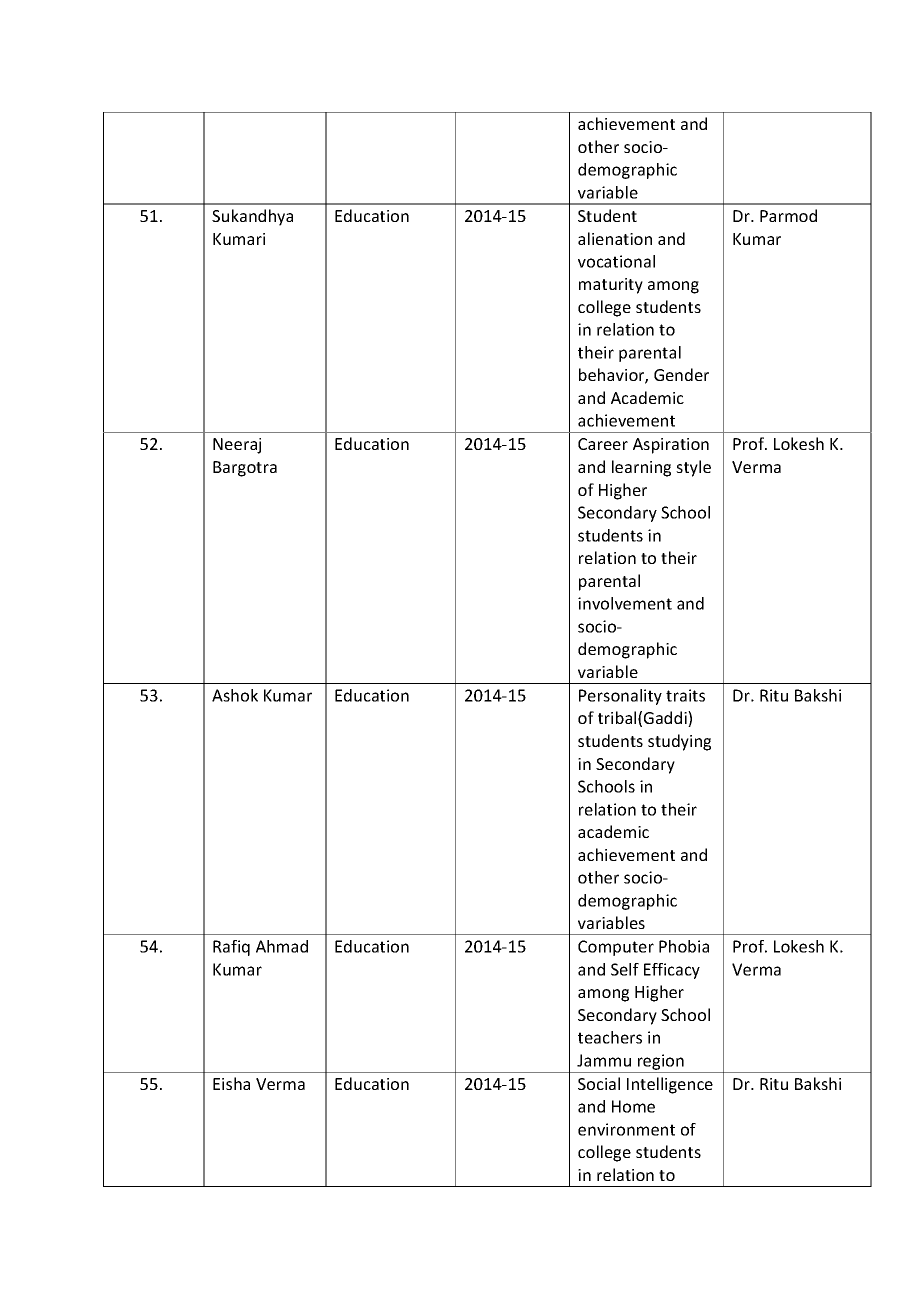  Describe the element at coordinates (599, 1083) in the document. I see `Social` at that location.
